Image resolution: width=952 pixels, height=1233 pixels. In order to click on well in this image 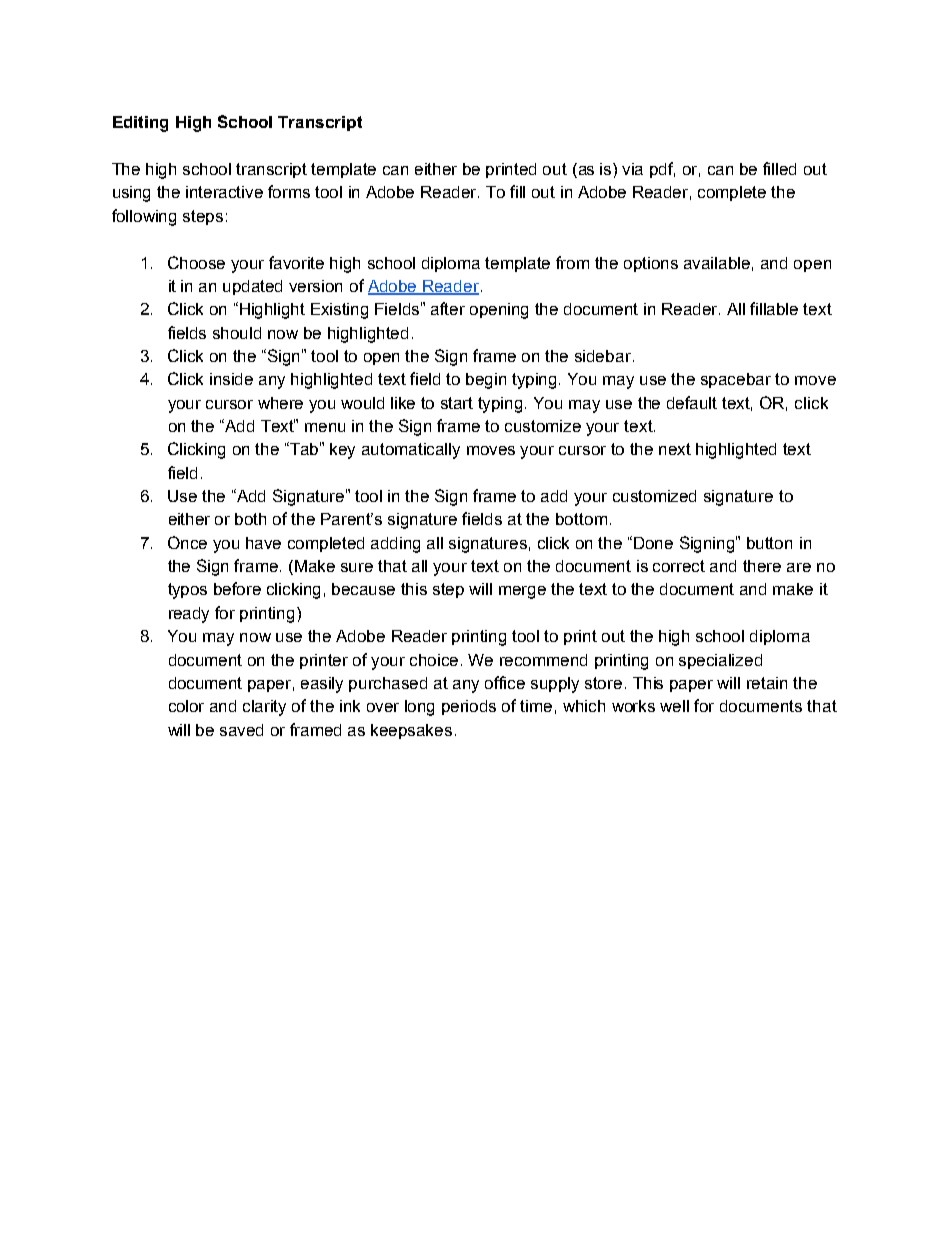, I will do `click(674, 706)`.
